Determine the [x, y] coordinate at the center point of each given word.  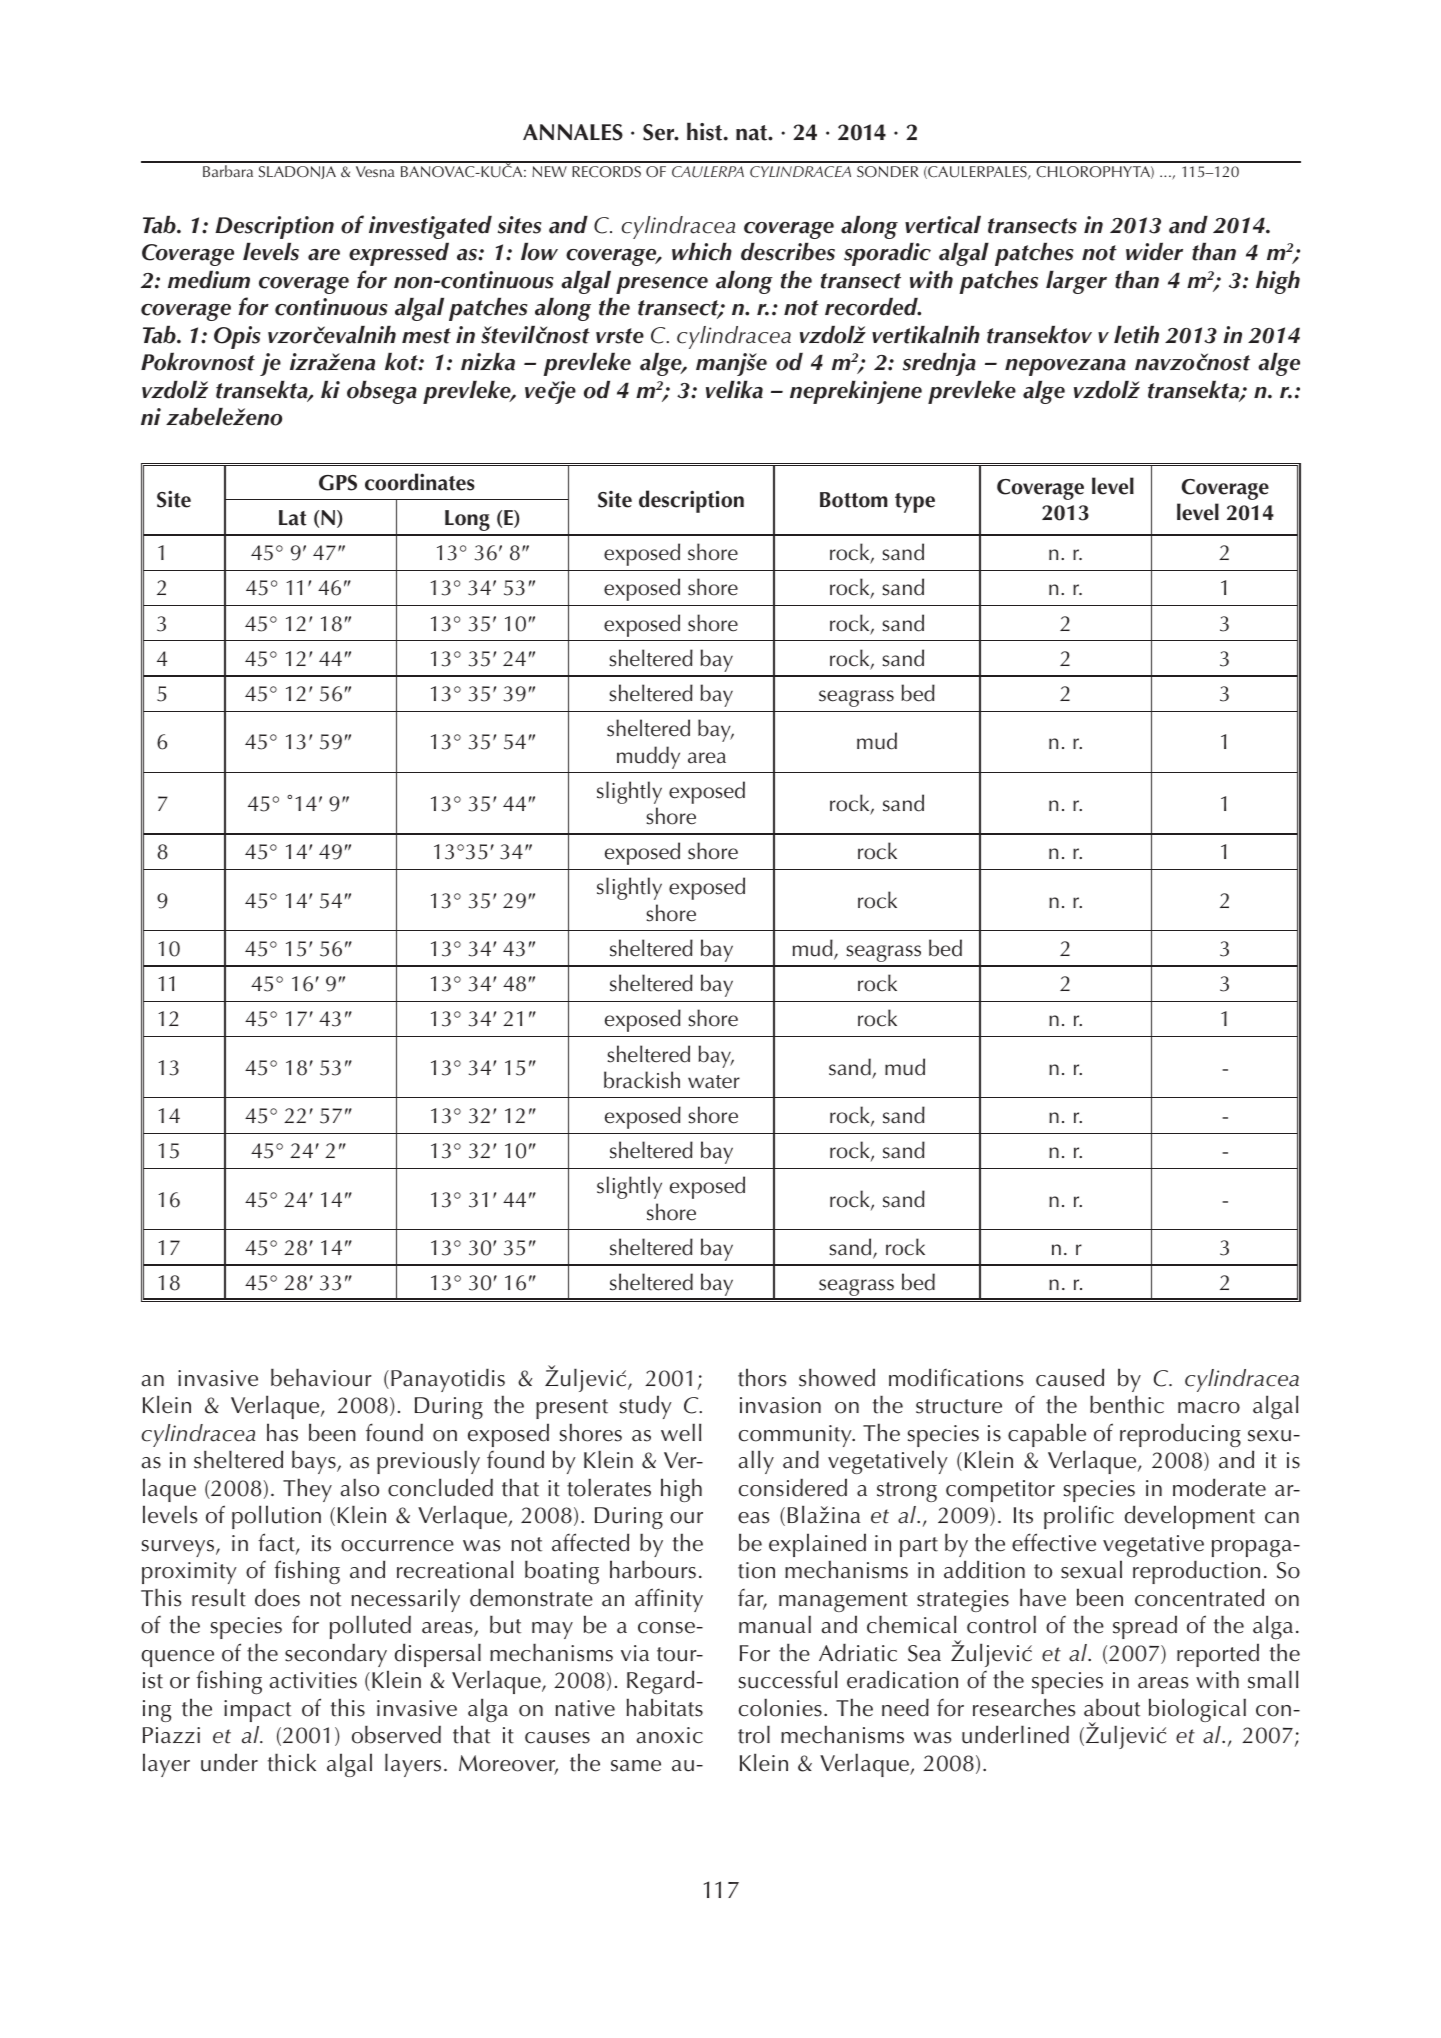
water [714, 1082]
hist [706, 132]
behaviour [321, 1378]
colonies [780, 1708]
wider [1154, 251]
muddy [648, 757]
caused [1070, 1377]
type [915, 503]
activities [313, 1680]
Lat [293, 518]
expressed [399, 254]
